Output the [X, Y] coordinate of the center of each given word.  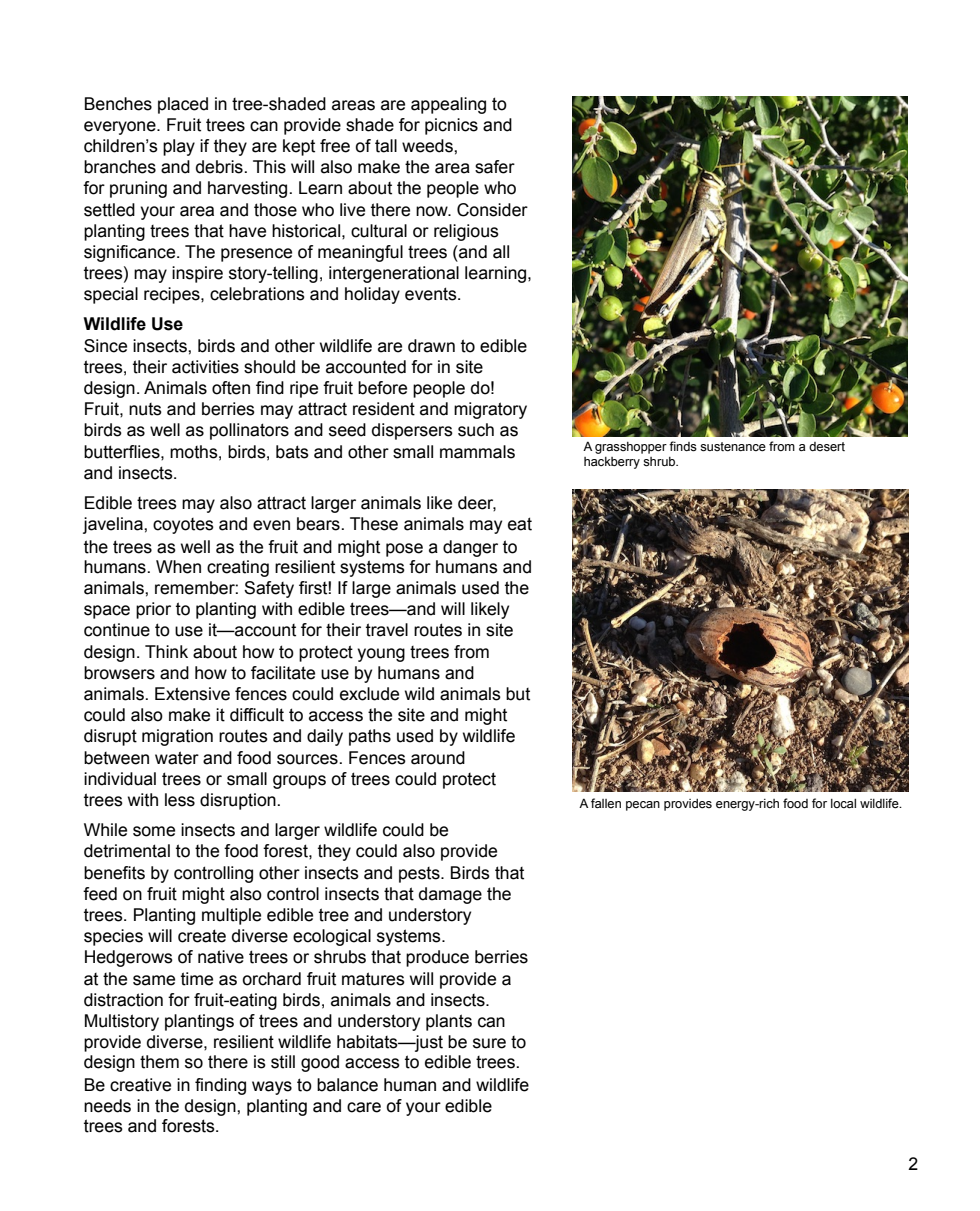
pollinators [249, 431]
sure [489, 1043]
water [177, 758]
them [159, 1062]
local [843, 803]
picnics [451, 126]
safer [495, 167]
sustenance [733, 447]
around [438, 758]
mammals [477, 452]
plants [449, 1022]
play [179, 147]
